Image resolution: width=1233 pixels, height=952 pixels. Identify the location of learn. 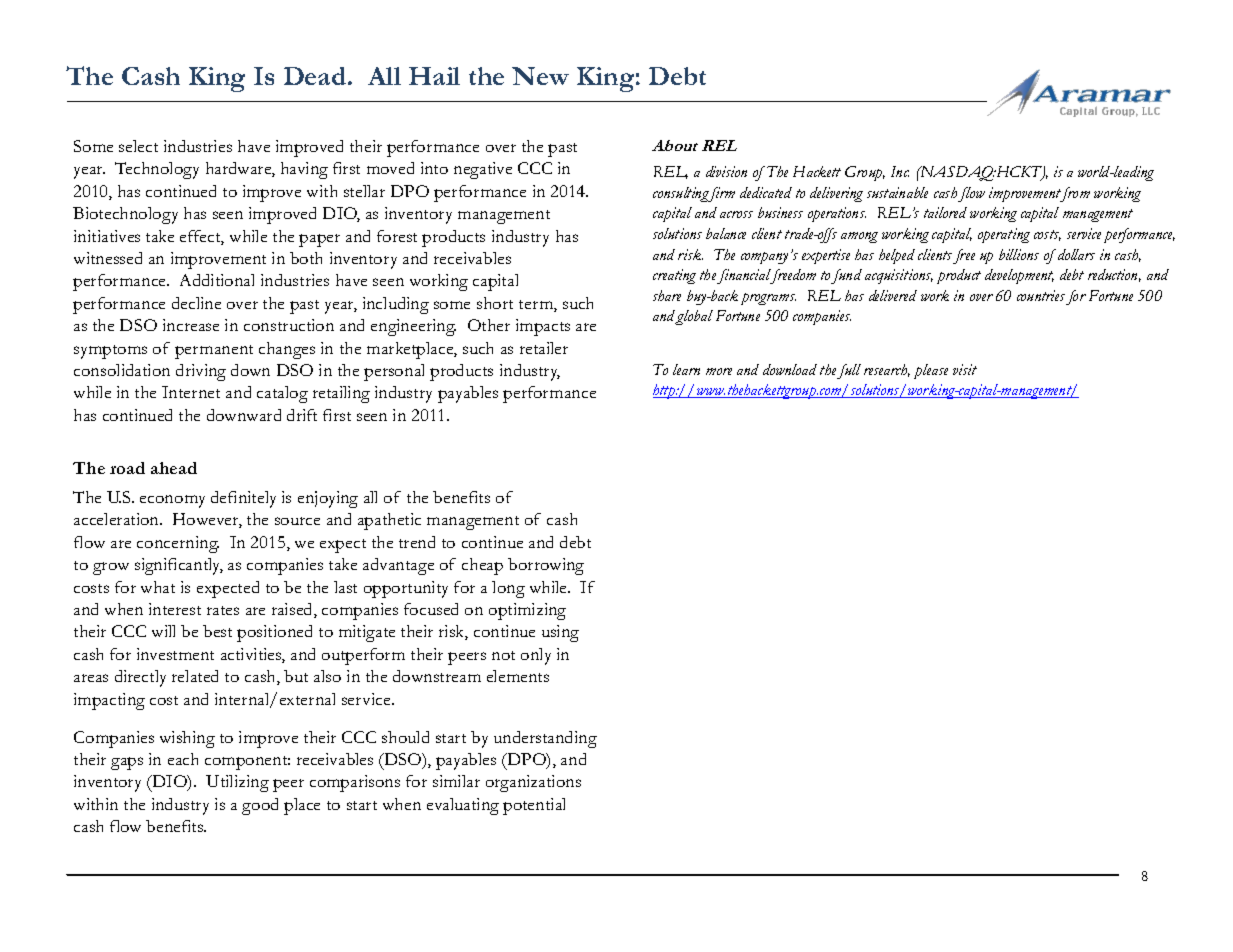
(686, 369).
